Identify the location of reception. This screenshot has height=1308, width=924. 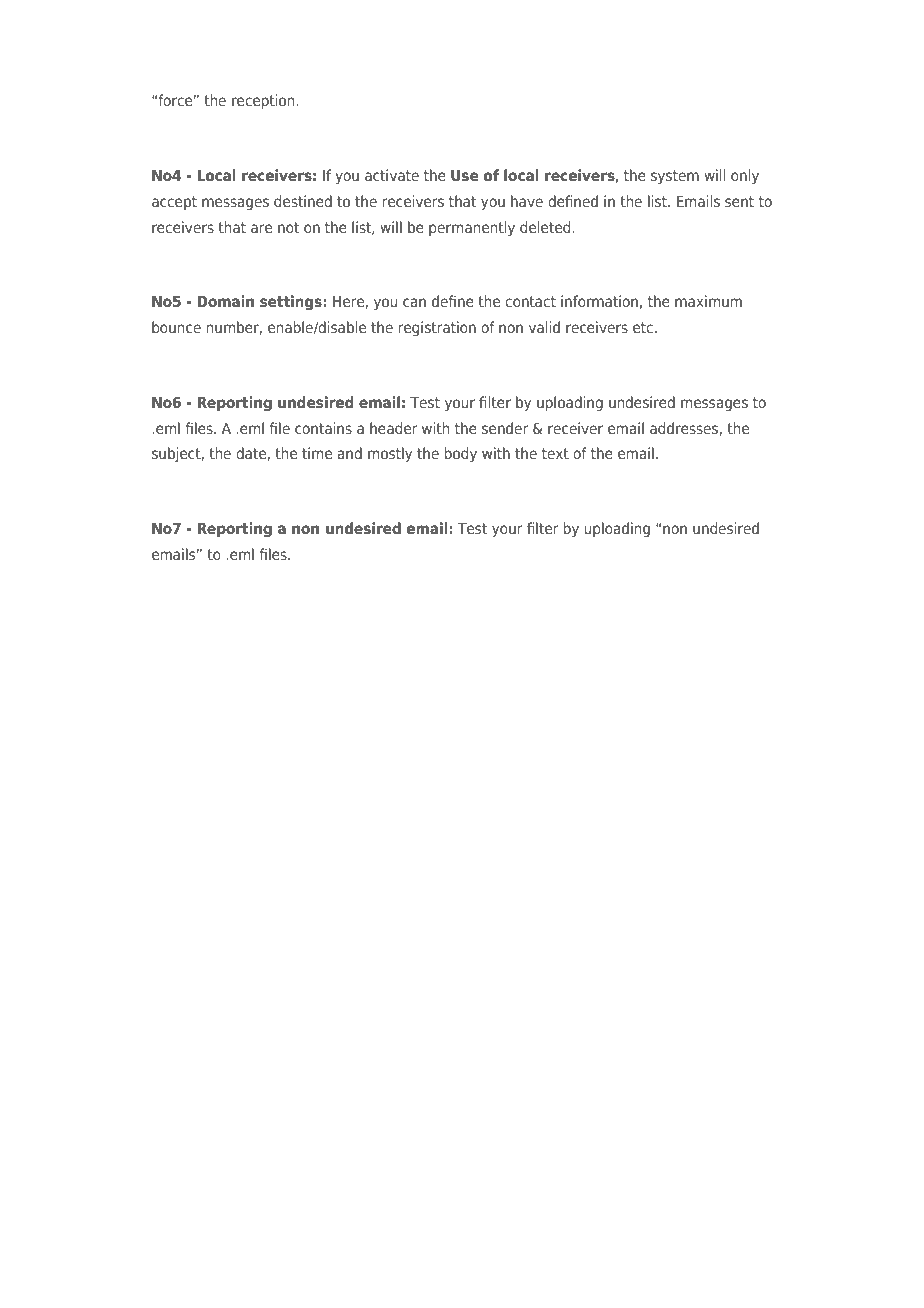
(264, 101).
